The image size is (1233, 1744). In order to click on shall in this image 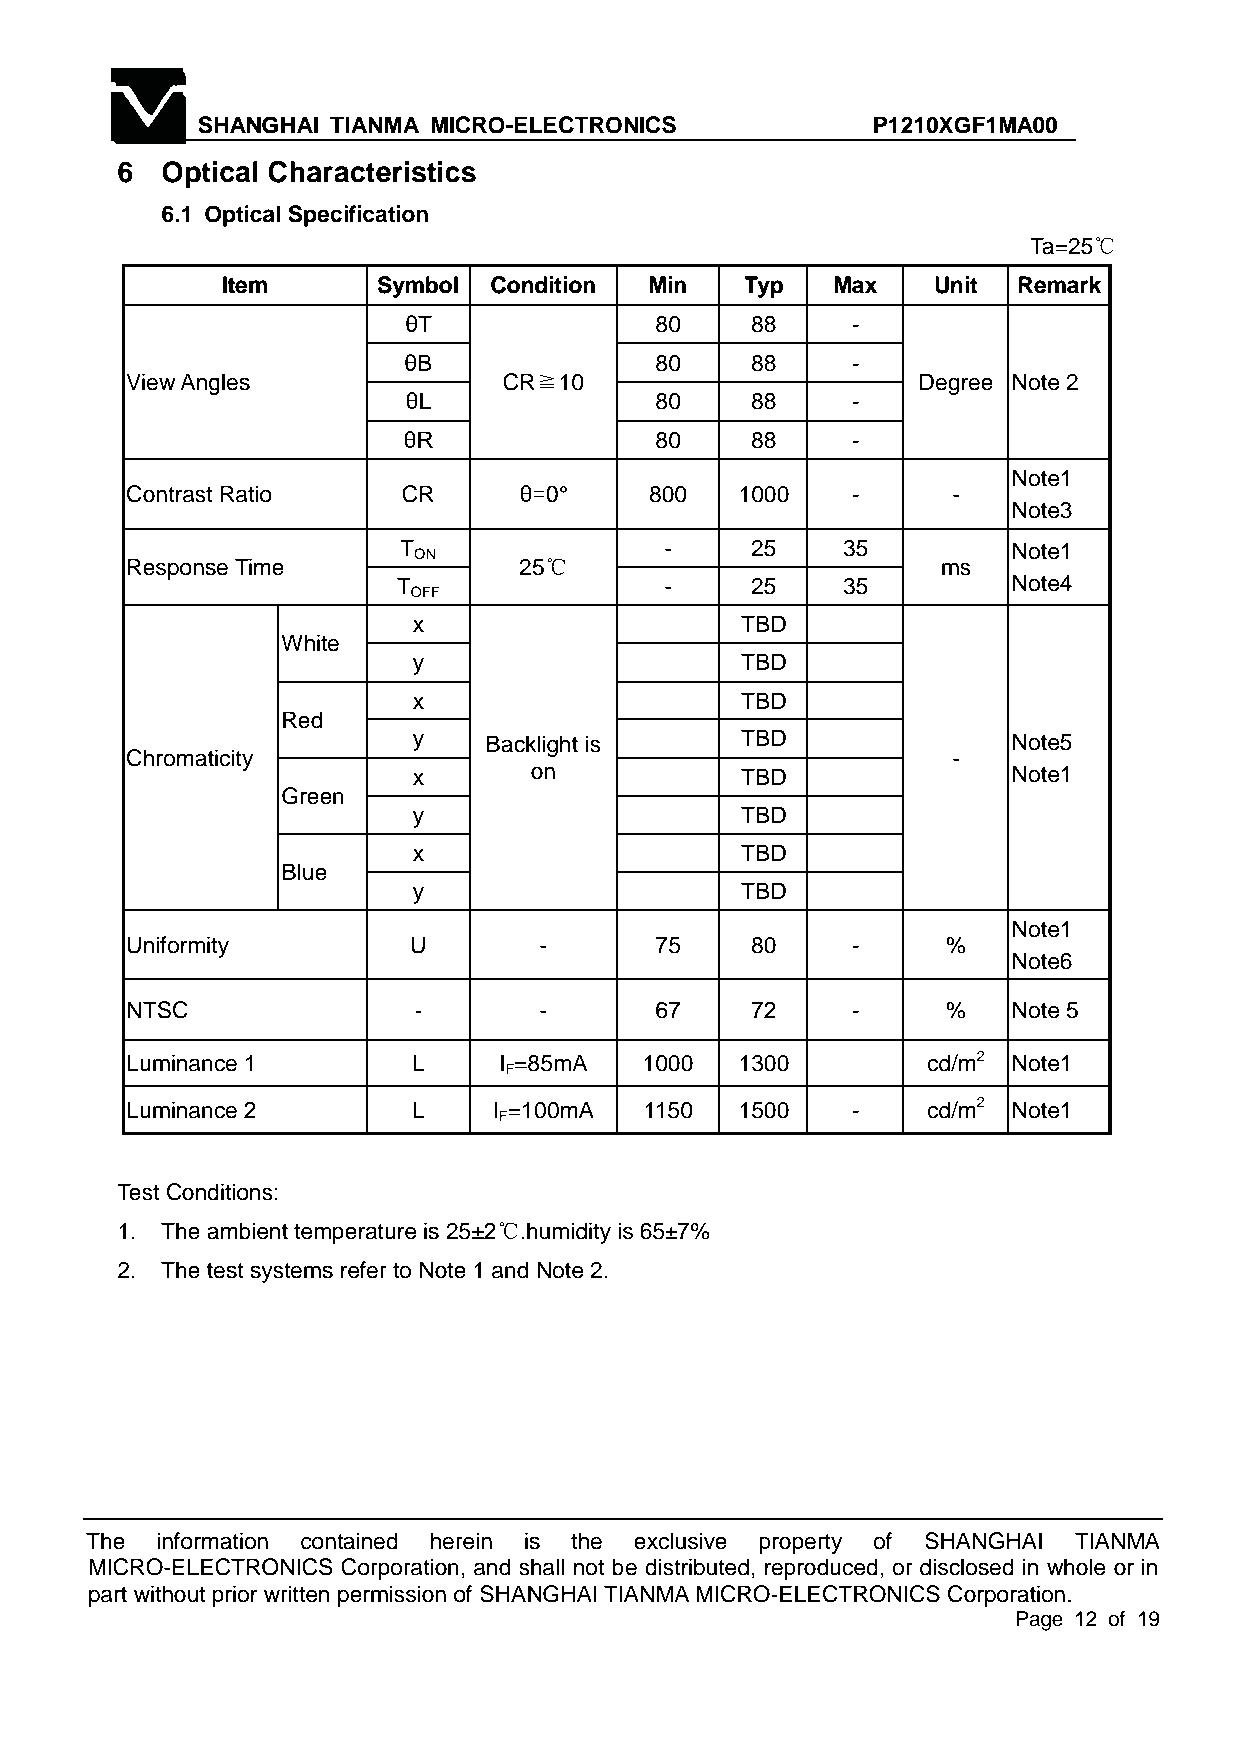, I will do `click(541, 1567)`.
